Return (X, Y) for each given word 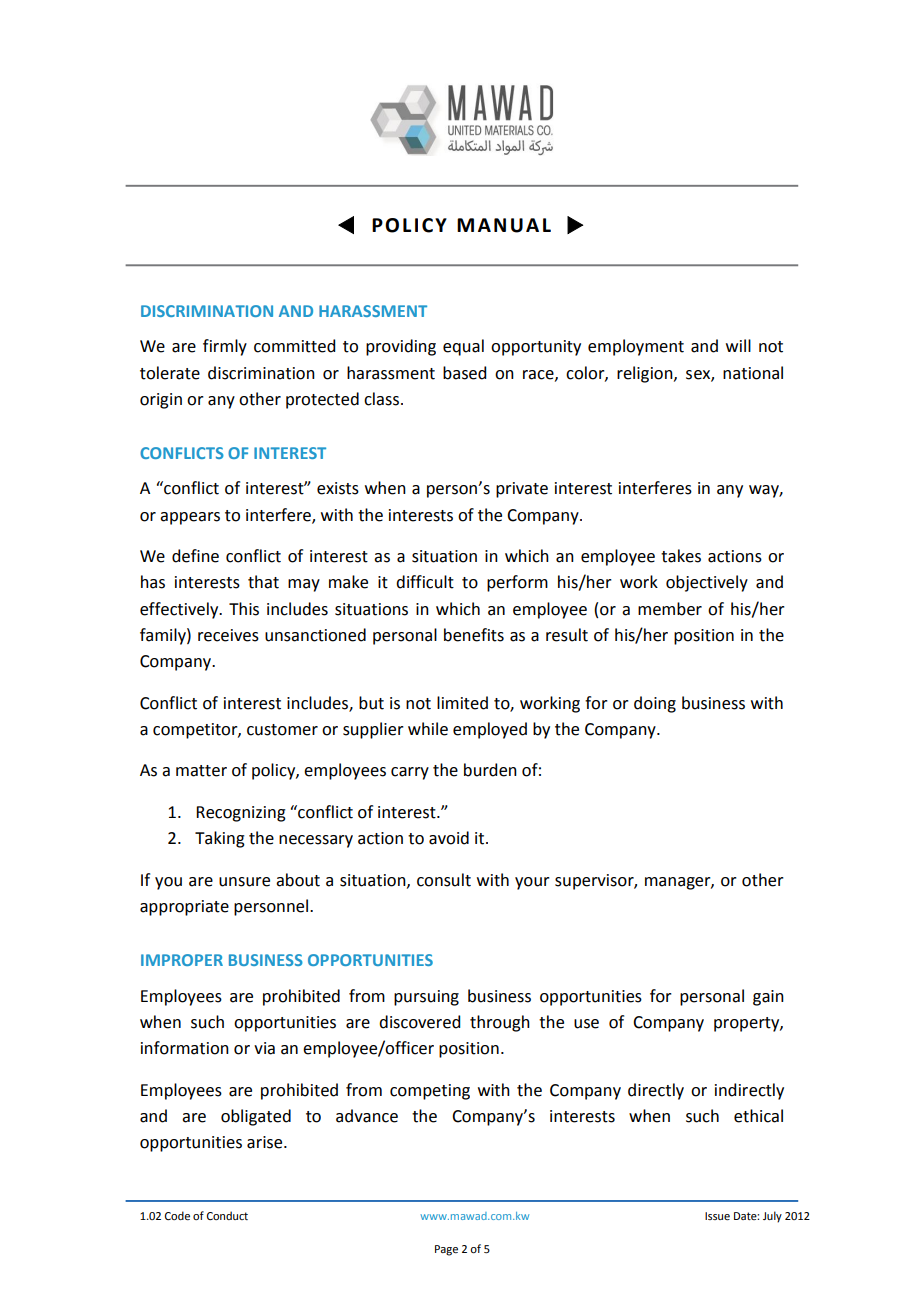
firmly (225, 347)
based (464, 373)
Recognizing (241, 814)
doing (655, 704)
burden (490, 770)
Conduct (227, 1215)
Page (446, 1250)
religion (646, 374)
